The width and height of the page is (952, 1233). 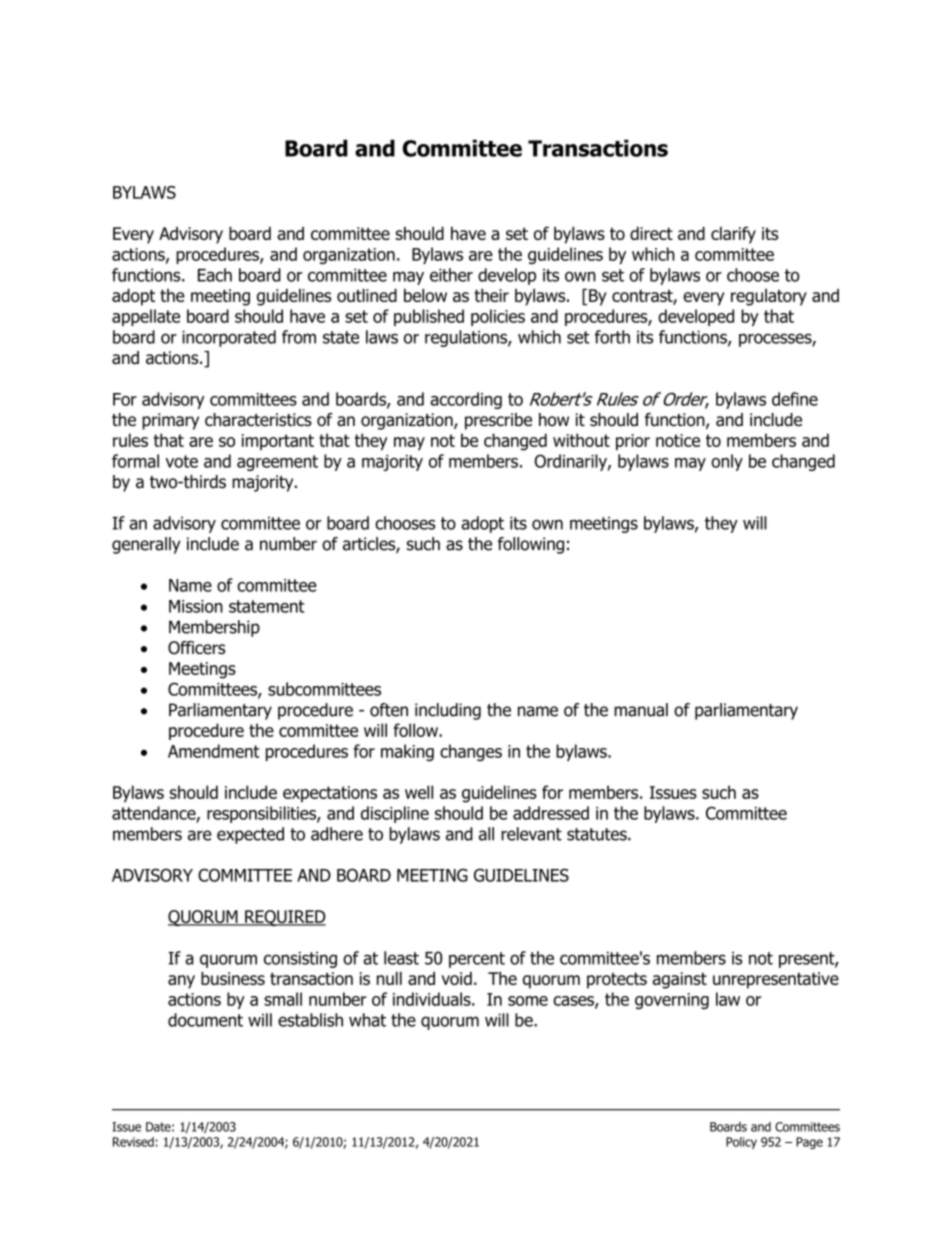 I want to click on Amendment, so click(x=213, y=751).
